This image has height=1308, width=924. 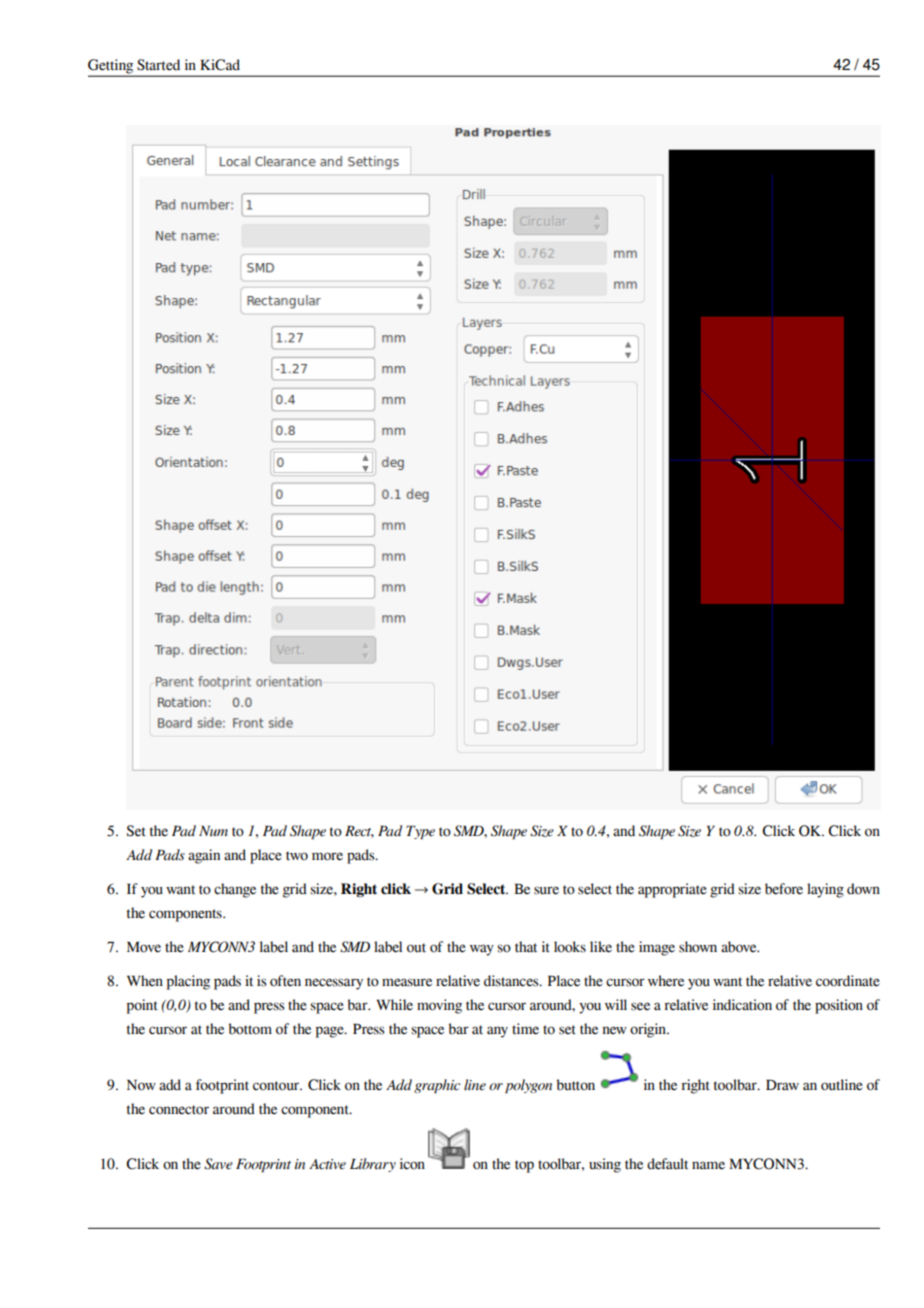 What do you see at coordinates (213, 831) in the image?
I see `Num` at bounding box center [213, 831].
